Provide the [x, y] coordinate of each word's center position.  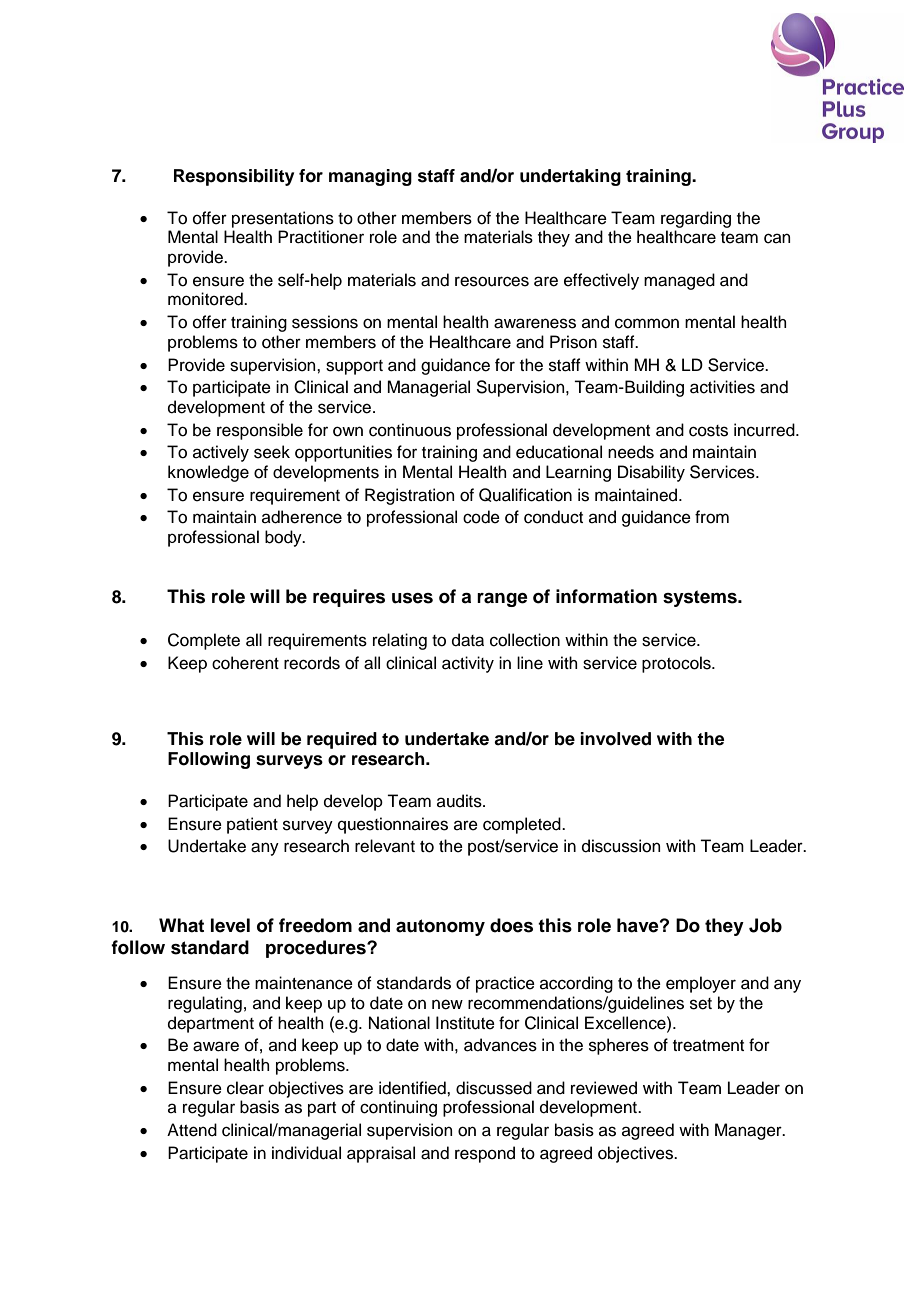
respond [485, 1154]
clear [245, 1088]
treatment [708, 1046]
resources [492, 281]
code [481, 517]
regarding [696, 219]
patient [252, 825]
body [284, 538]
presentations [283, 219]
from [712, 517]
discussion [621, 846]
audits [460, 801]
